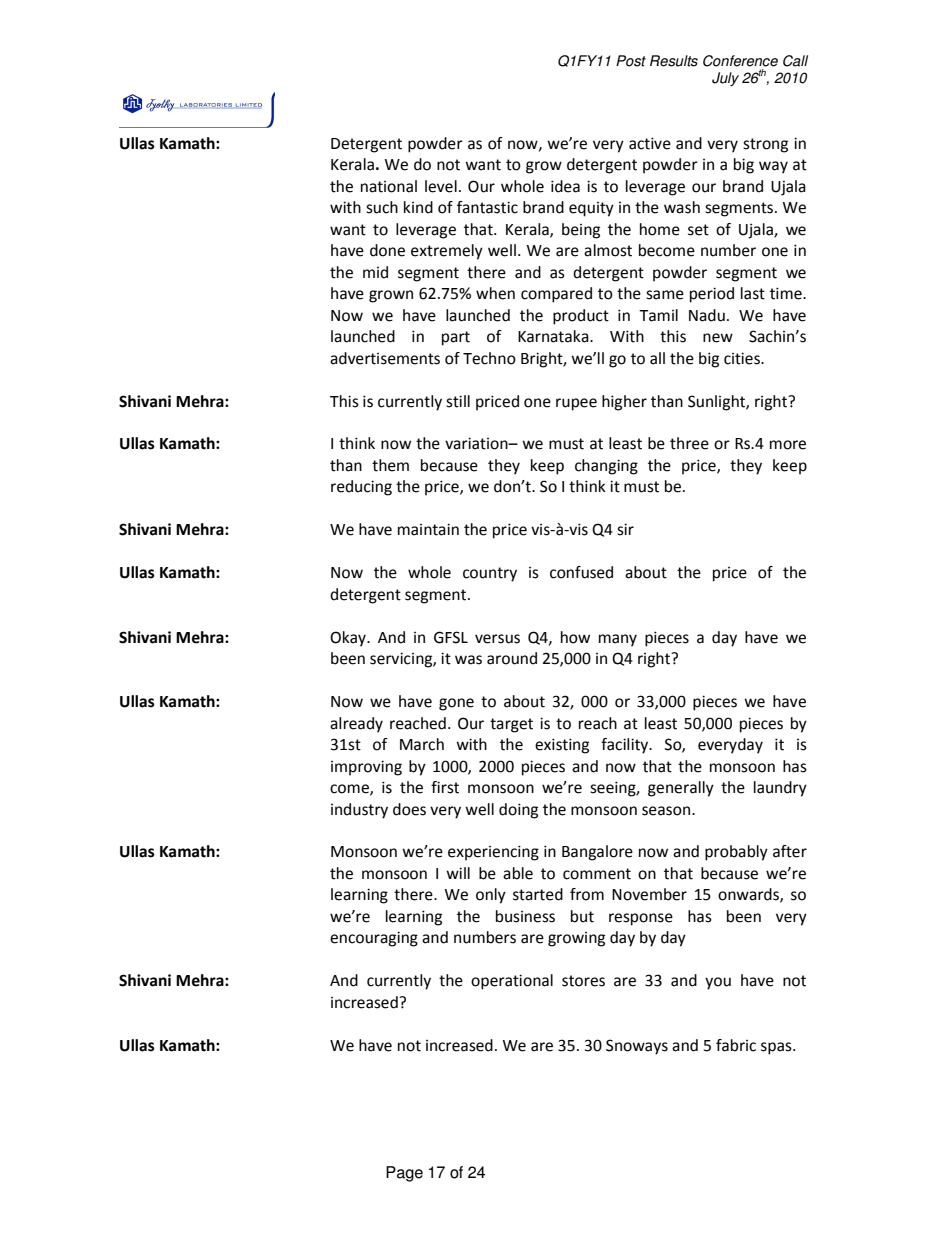 This document has height=1233, width=952. I want to click on stores, so click(583, 981).
